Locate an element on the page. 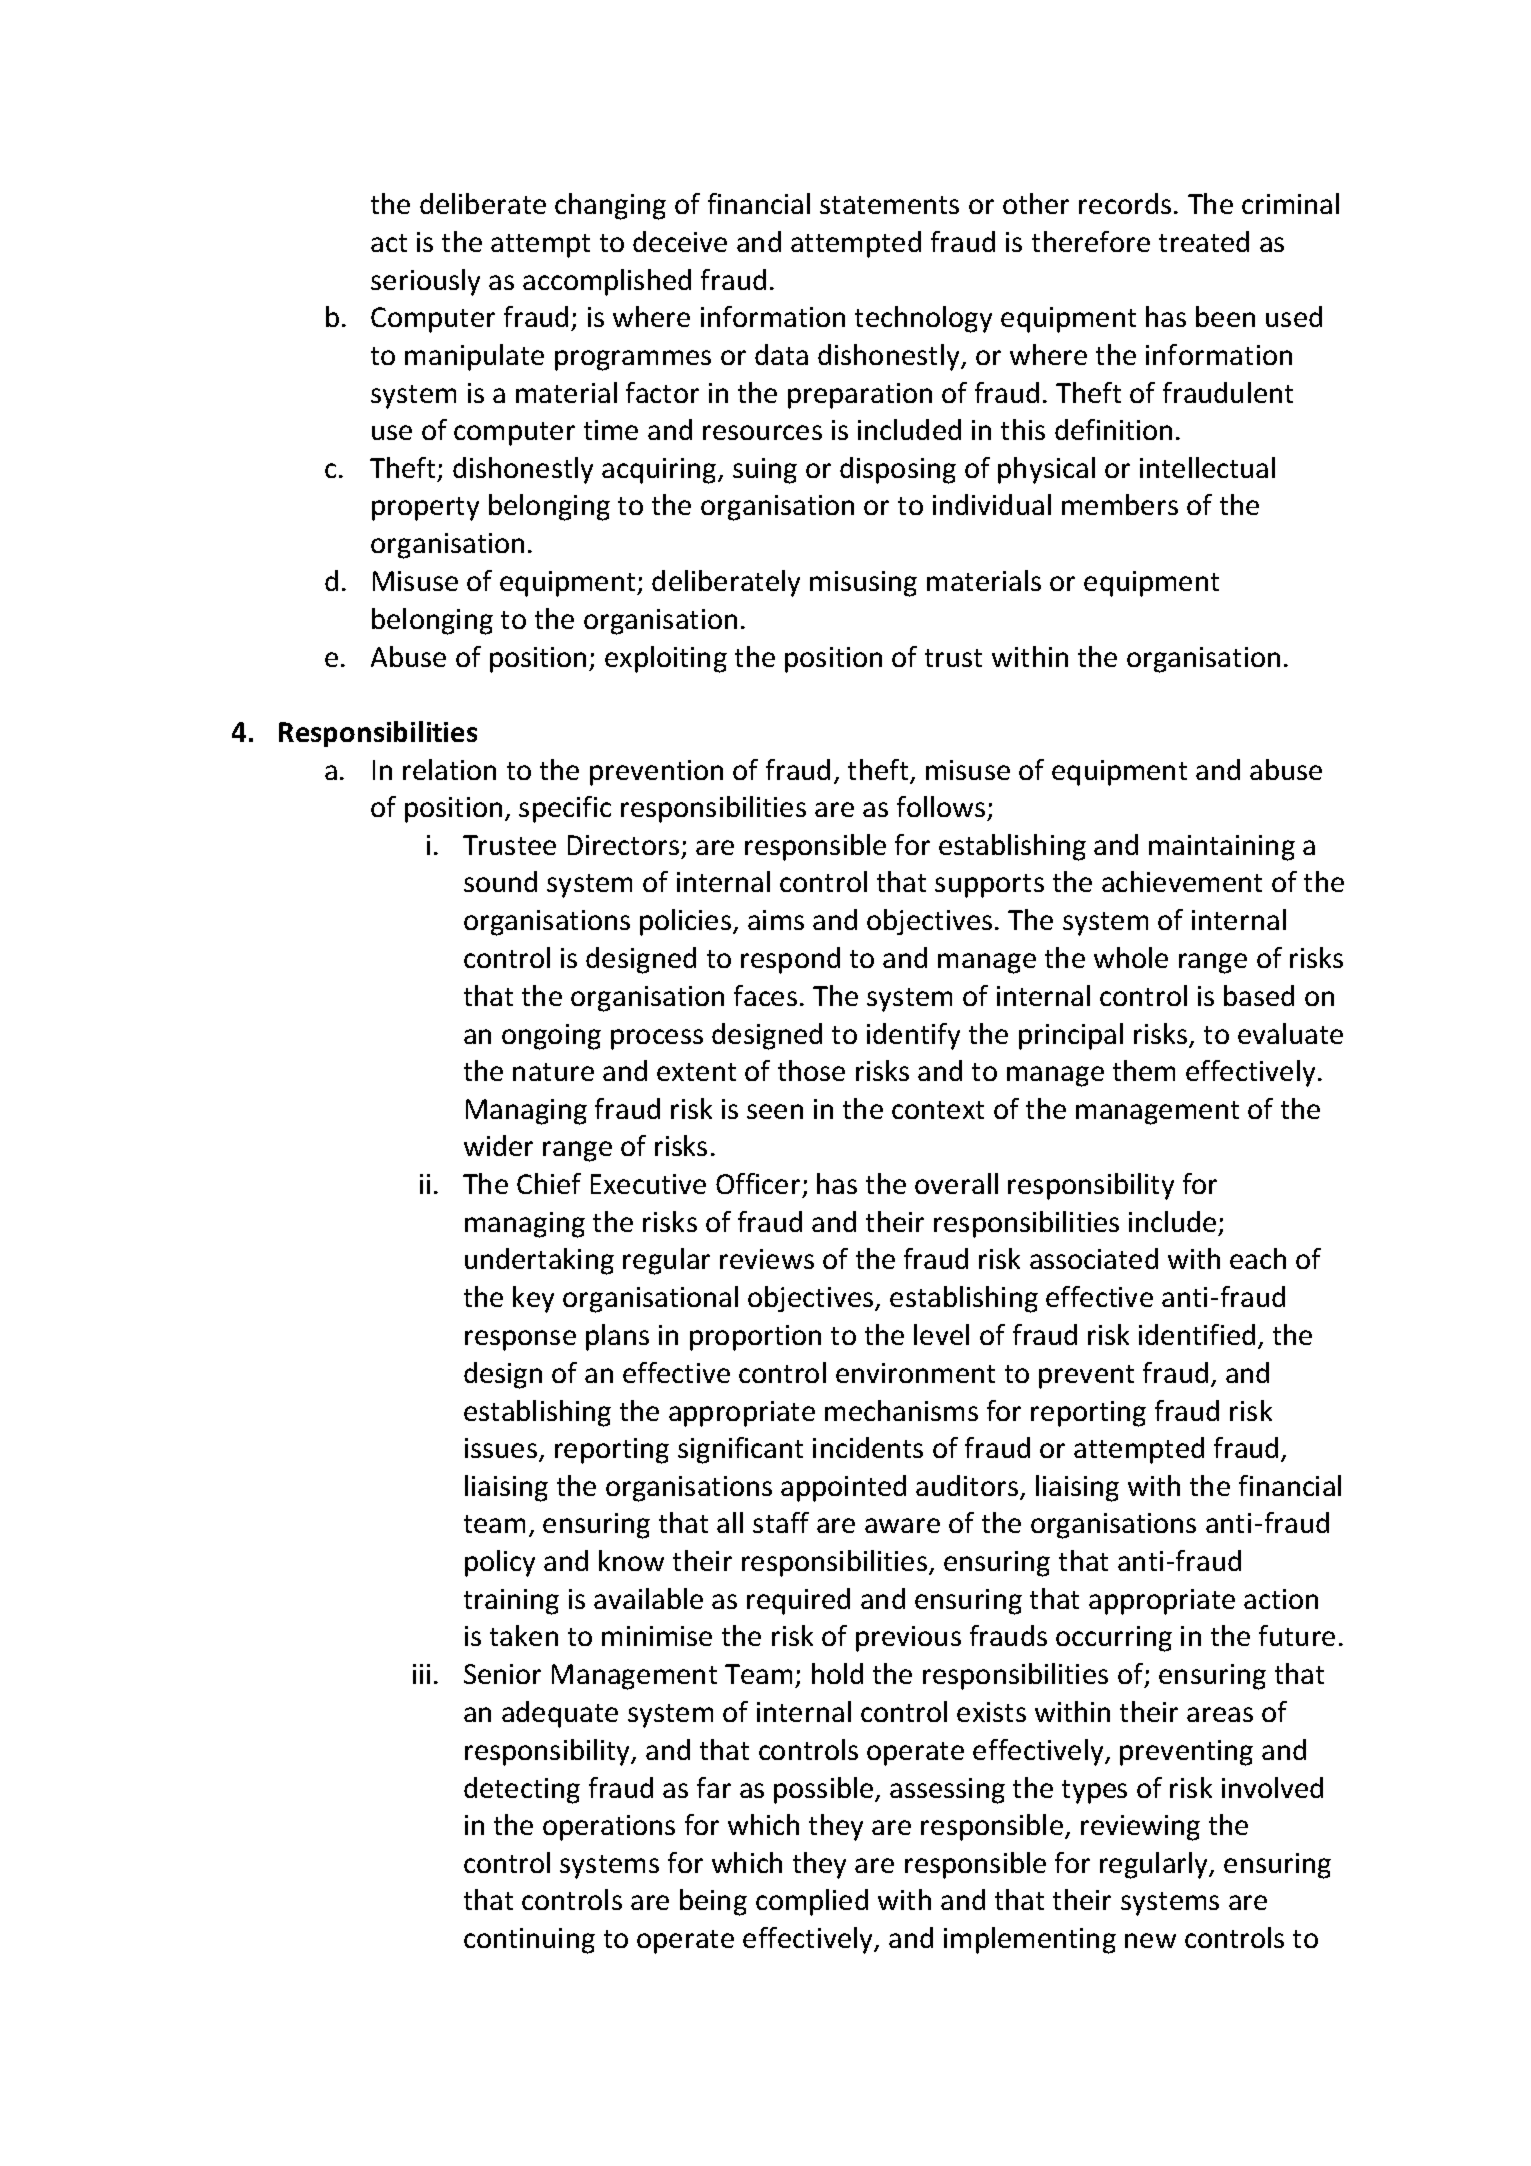  specific is located at coordinates (565, 809).
